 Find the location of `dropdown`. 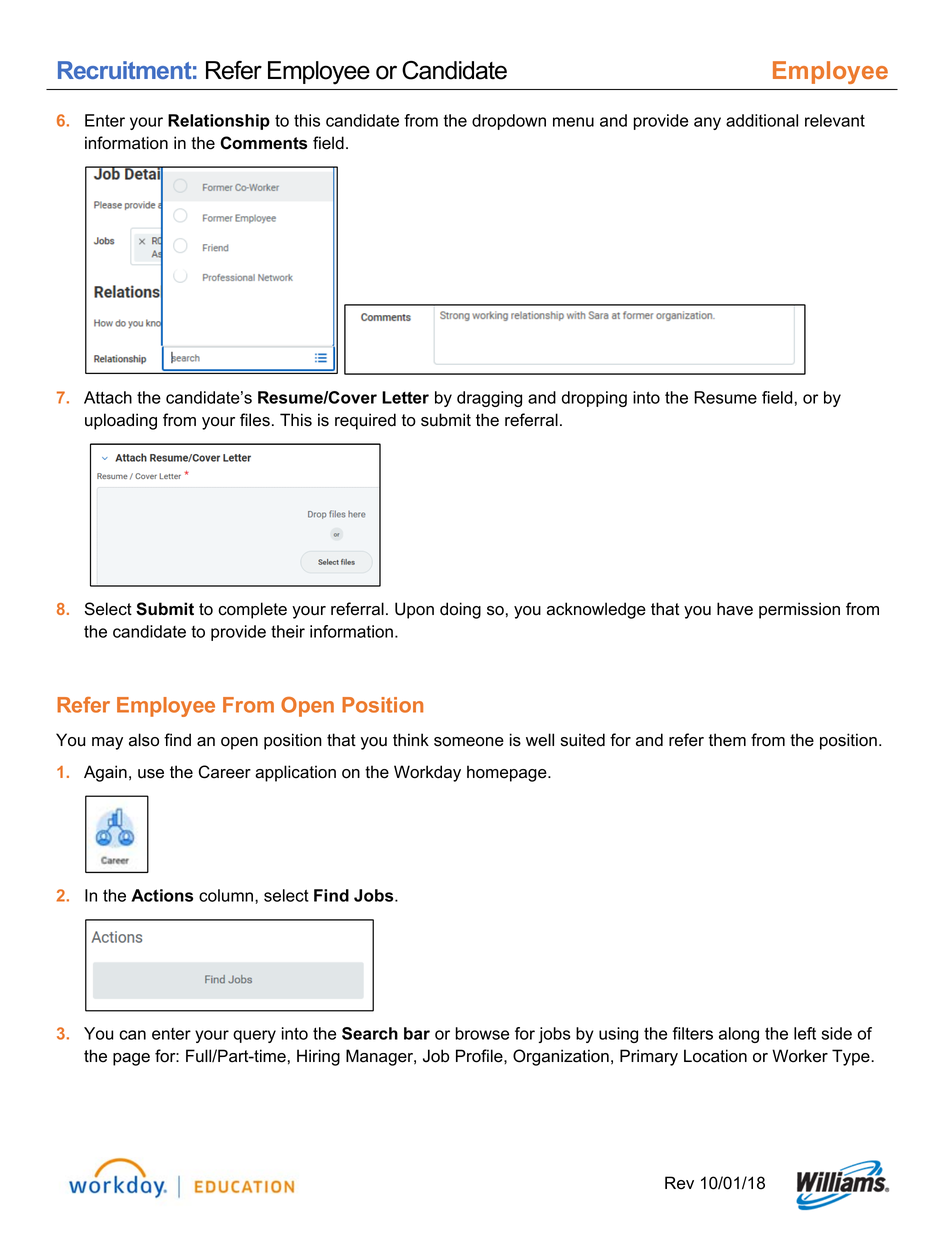

dropdown is located at coordinates (509, 122).
